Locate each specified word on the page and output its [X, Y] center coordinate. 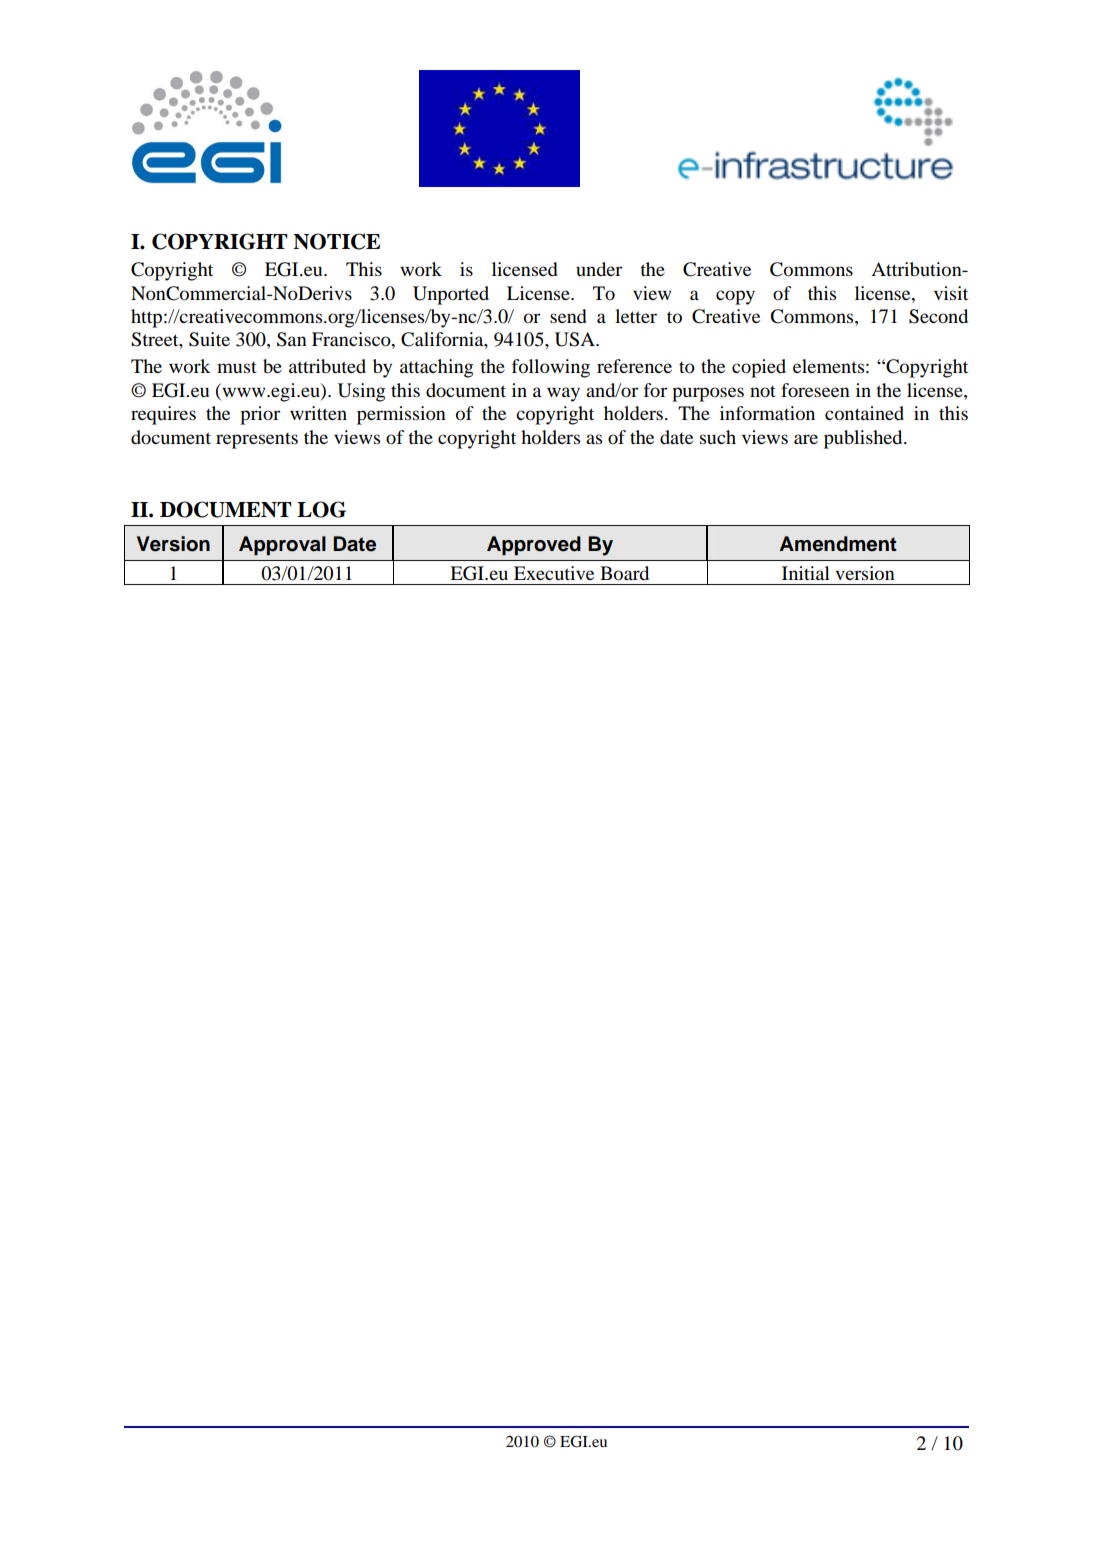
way [563, 394]
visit [951, 293]
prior [260, 415]
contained [864, 413]
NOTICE [336, 241]
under [599, 269]
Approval [282, 546]
